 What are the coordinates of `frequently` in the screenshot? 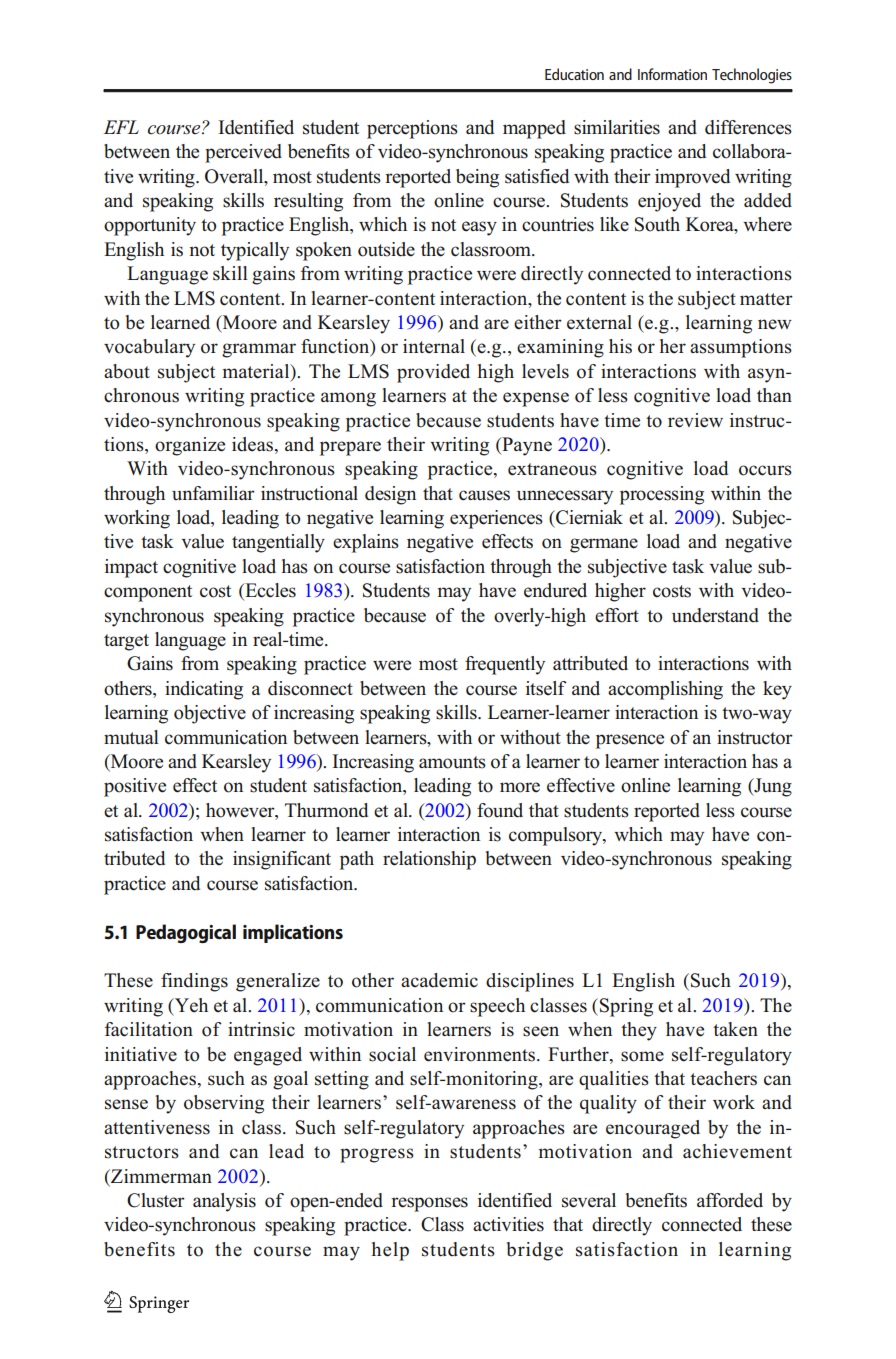 It's located at (505, 665).
